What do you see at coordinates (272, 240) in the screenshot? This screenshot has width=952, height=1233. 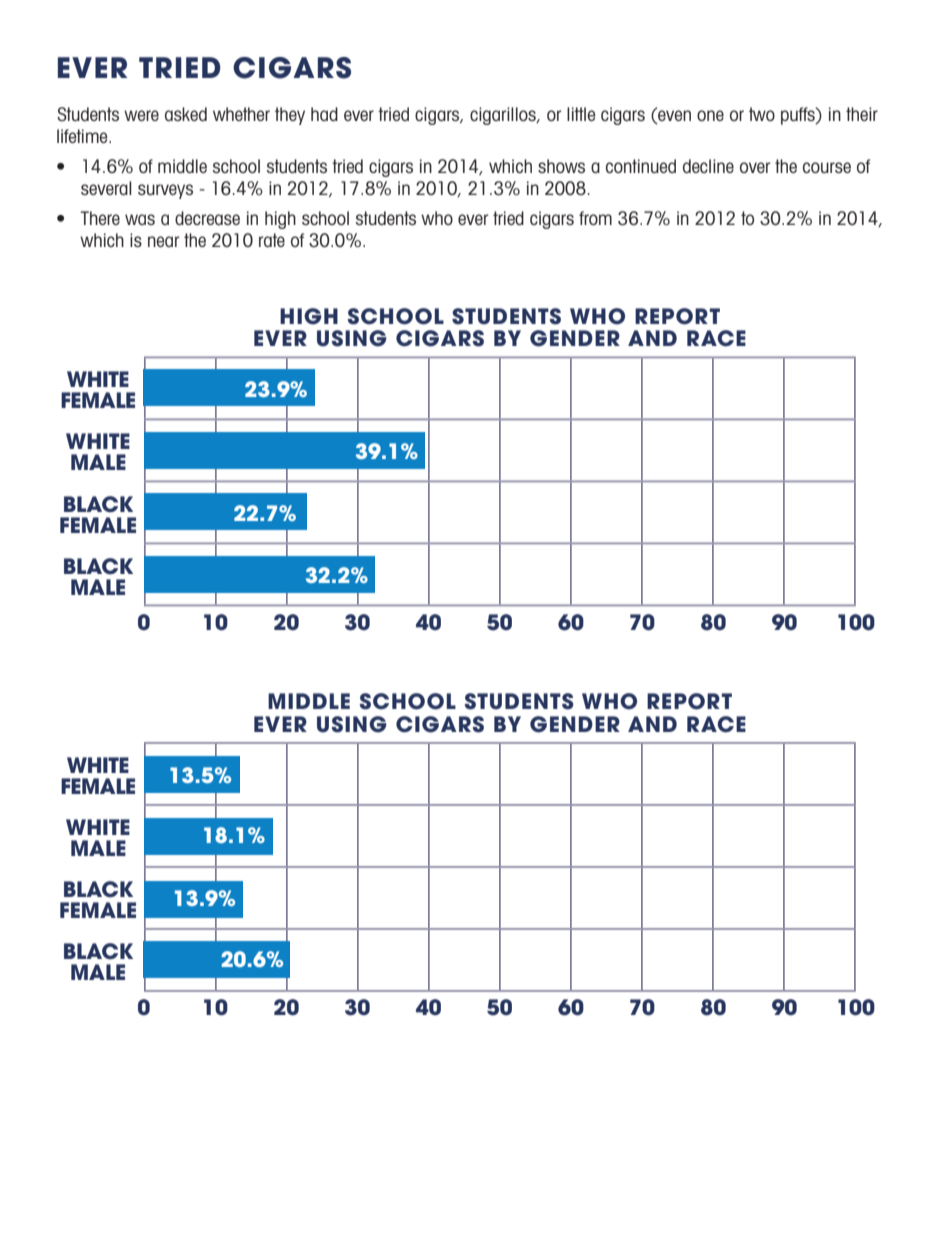 I see `rate` at bounding box center [272, 240].
